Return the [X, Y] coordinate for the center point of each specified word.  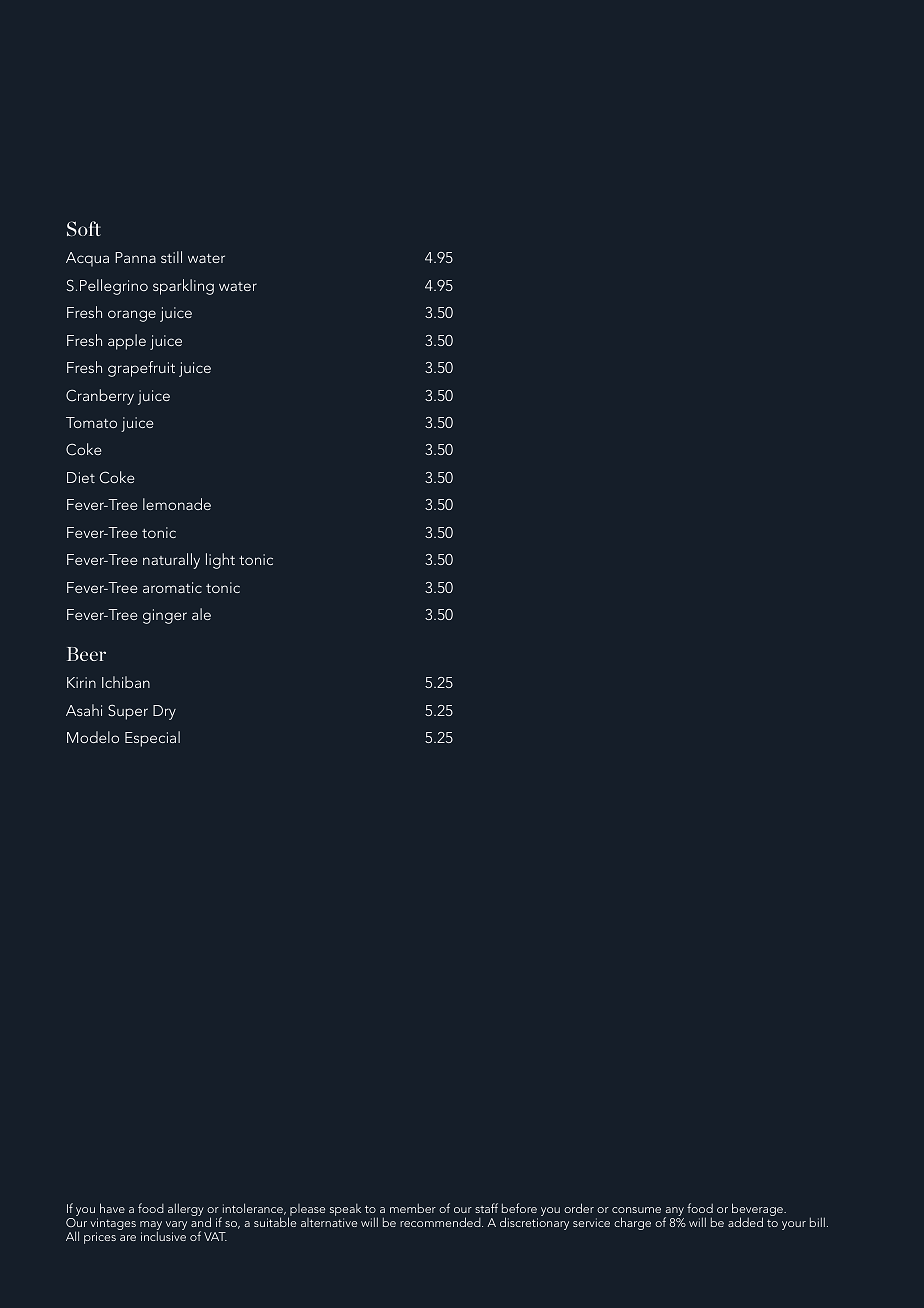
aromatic [172, 587]
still [171, 257]
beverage [758, 1211]
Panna [135, 257]
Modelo [93, 737]
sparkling [183, 287]
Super [128, 712]
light [220, 561]
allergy [186, 1209]
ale [201, 614]
